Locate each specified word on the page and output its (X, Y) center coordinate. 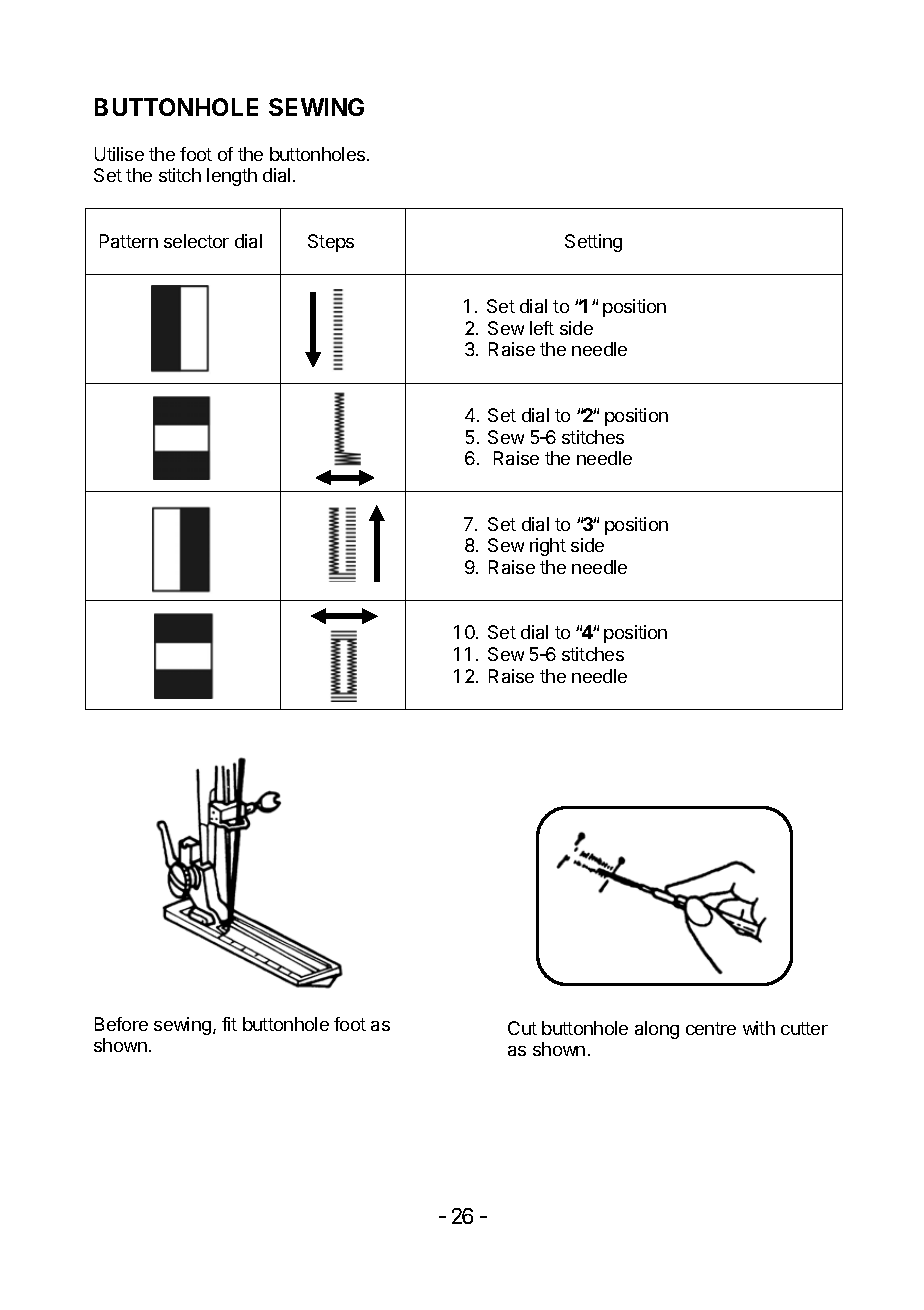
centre (711, 1028)
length (232, 177)
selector (196, 241)
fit (229, 1024)
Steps (331, 243)
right (548, 547)
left (542, 328)
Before (121, 1024)
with (759, 1028)
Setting (593, 243)
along (657, 1030)
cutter (804, 1028)
